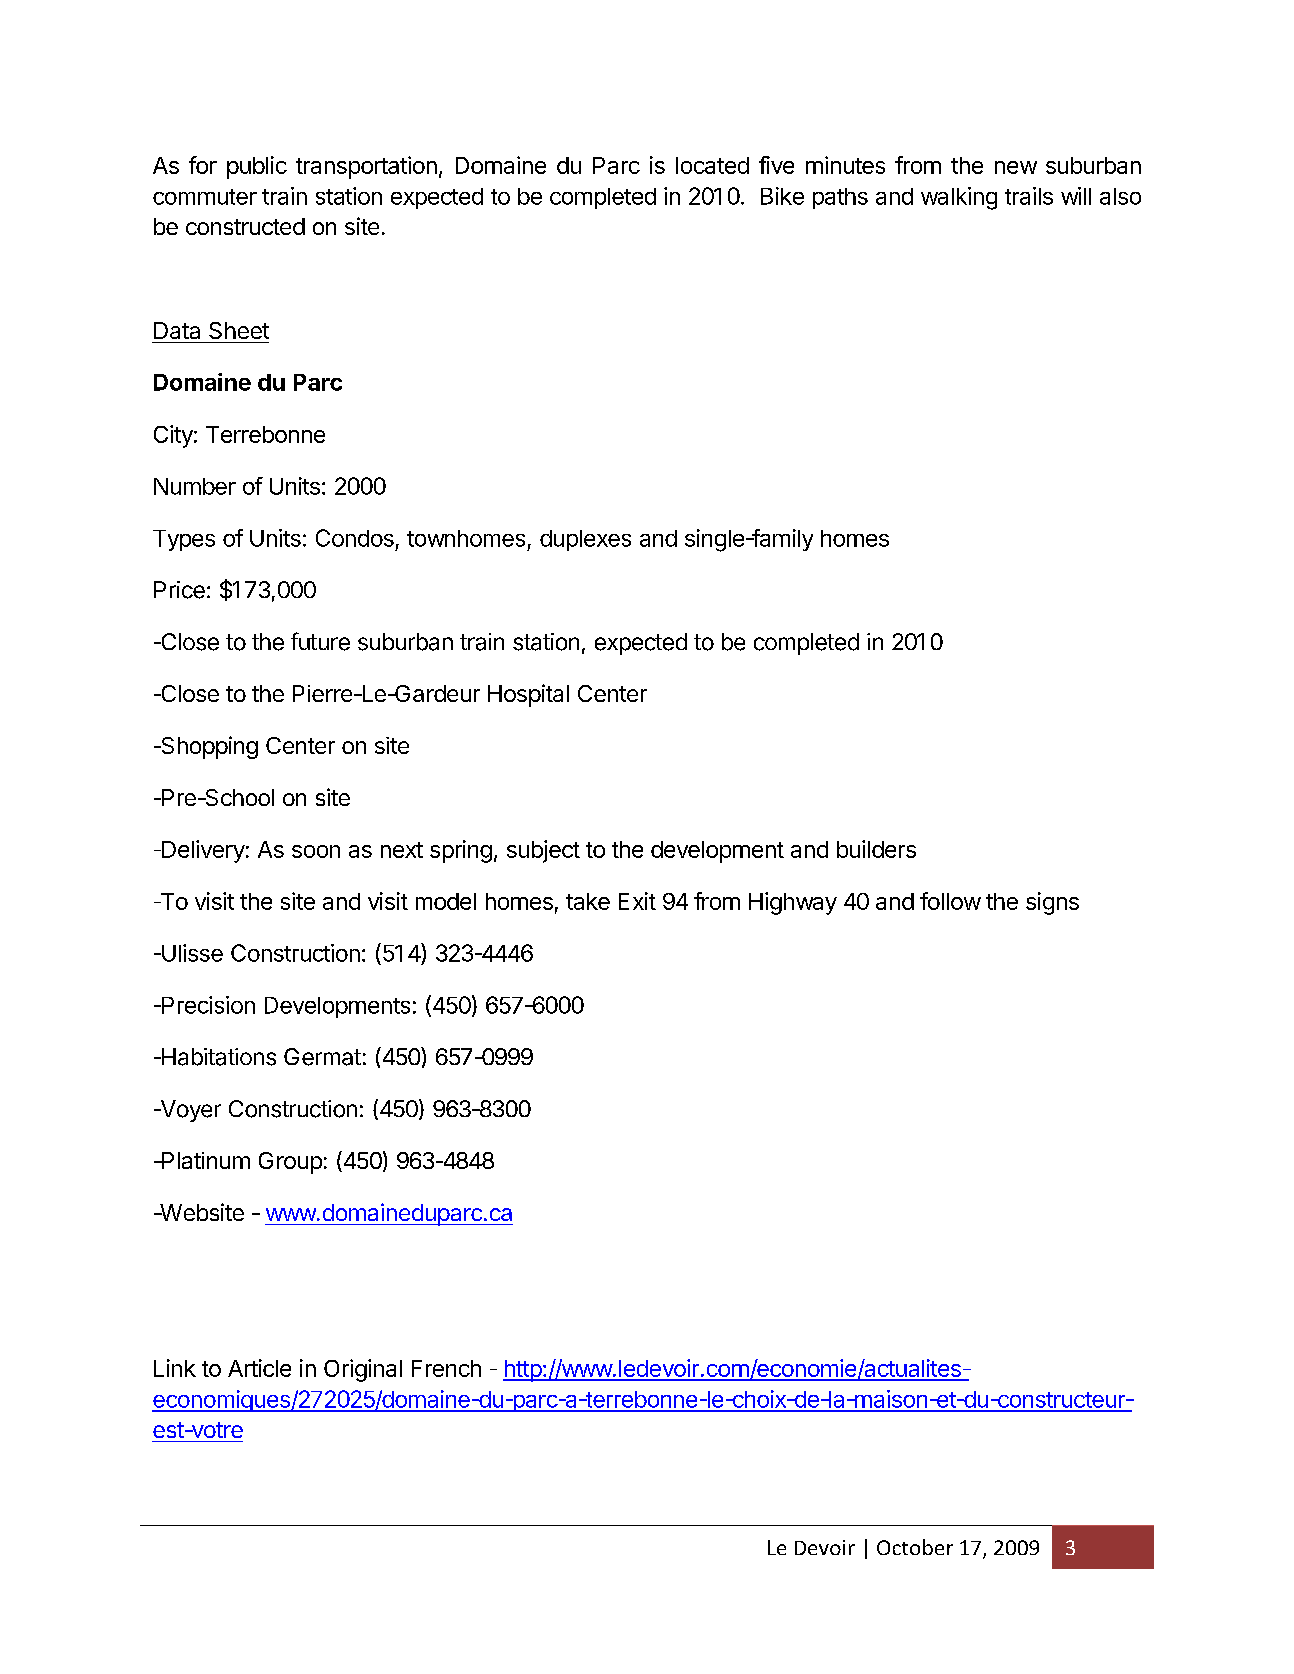 The image size is (1294, 1674). What do you see at coordinates (316, 851) in the page?
I see `soon` at bounding box center [316, 851].
